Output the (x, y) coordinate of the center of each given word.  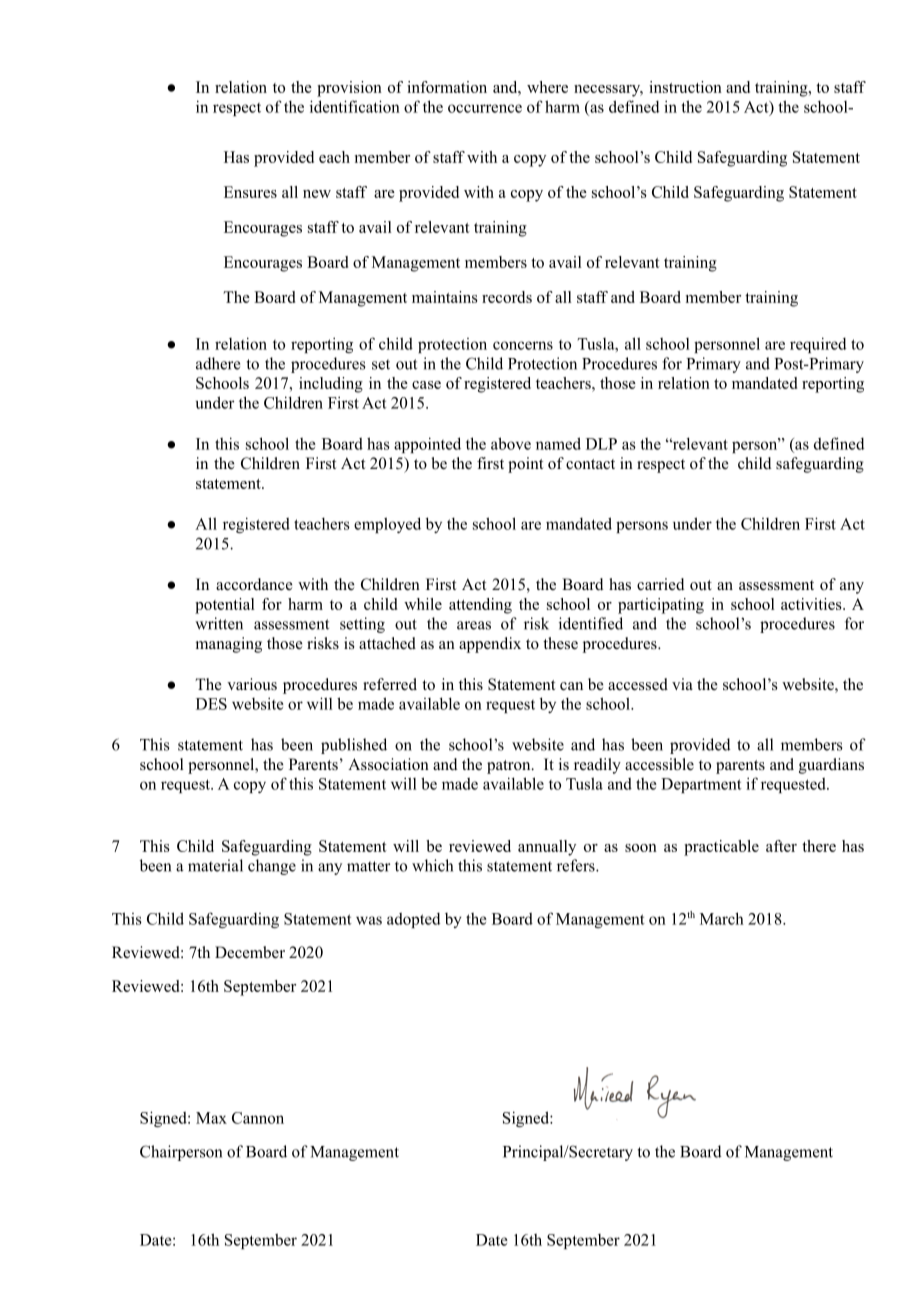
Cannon (258, 1118)
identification (355, 106)
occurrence (485, 108)
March (722, 918)
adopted (413, 920)
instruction (685, 87)
